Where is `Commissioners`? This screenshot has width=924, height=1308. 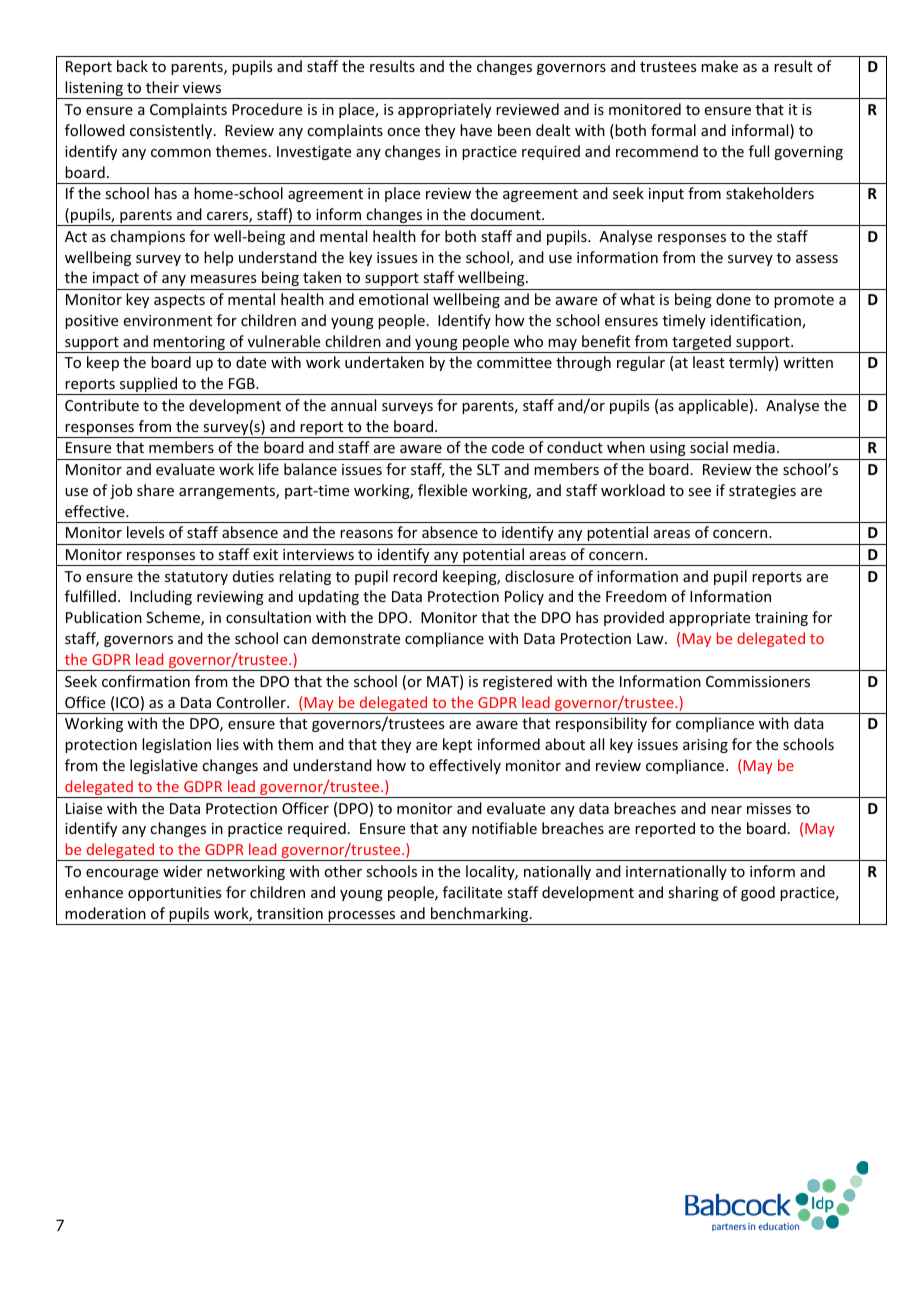
Commissioners is located at coordinates (758, 681).
